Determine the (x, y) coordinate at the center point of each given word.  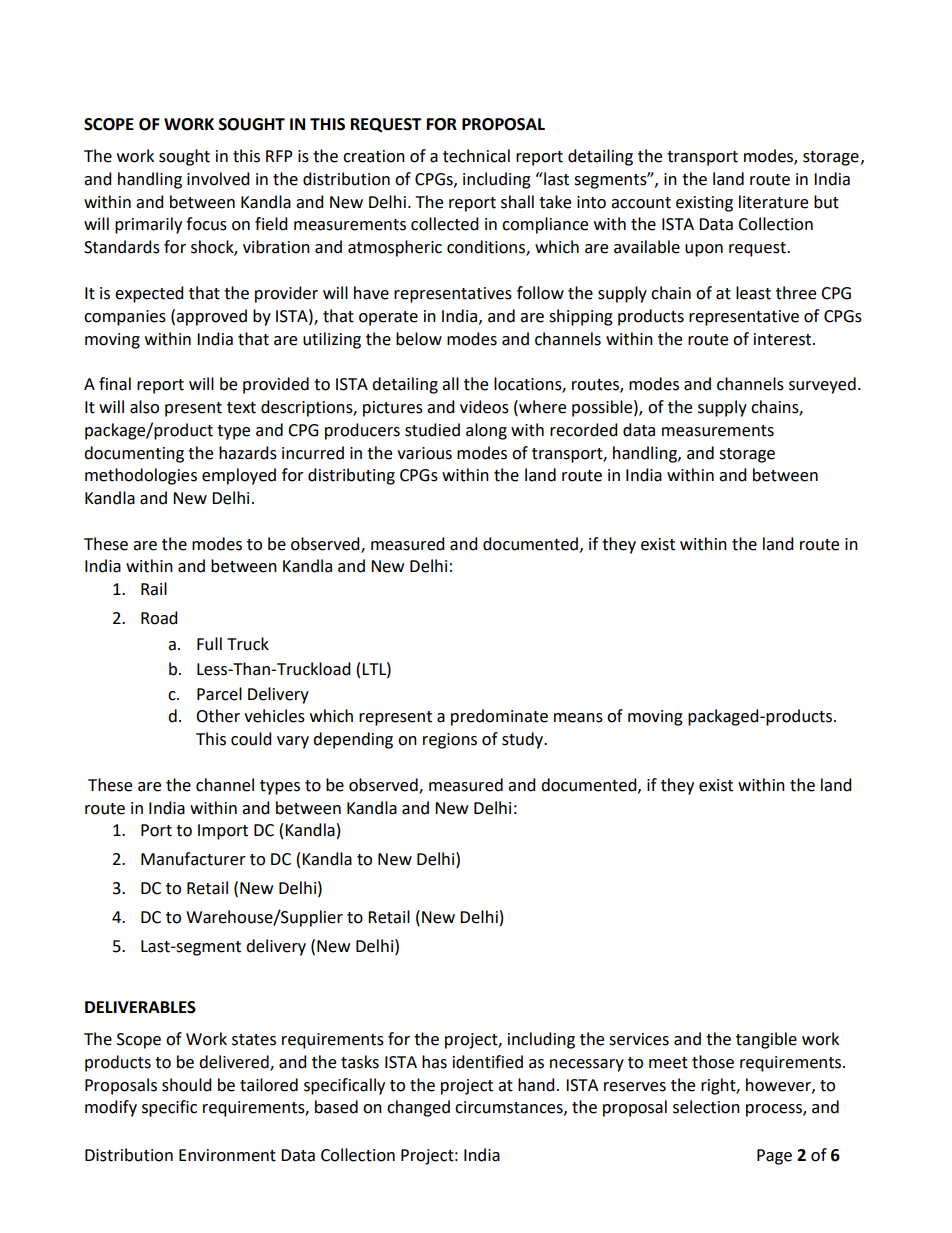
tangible (766, 1040)
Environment (227, 1155)
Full (209, 644)
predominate (499, 717)
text (241, 408)
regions (450, 741)
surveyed (822, 385)
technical (476, 156)
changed (418, 1108)
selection (706, 1107)
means (578, 718)
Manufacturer (193, 859)
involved (218, 179)
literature (773, 202)
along (486, 431)
